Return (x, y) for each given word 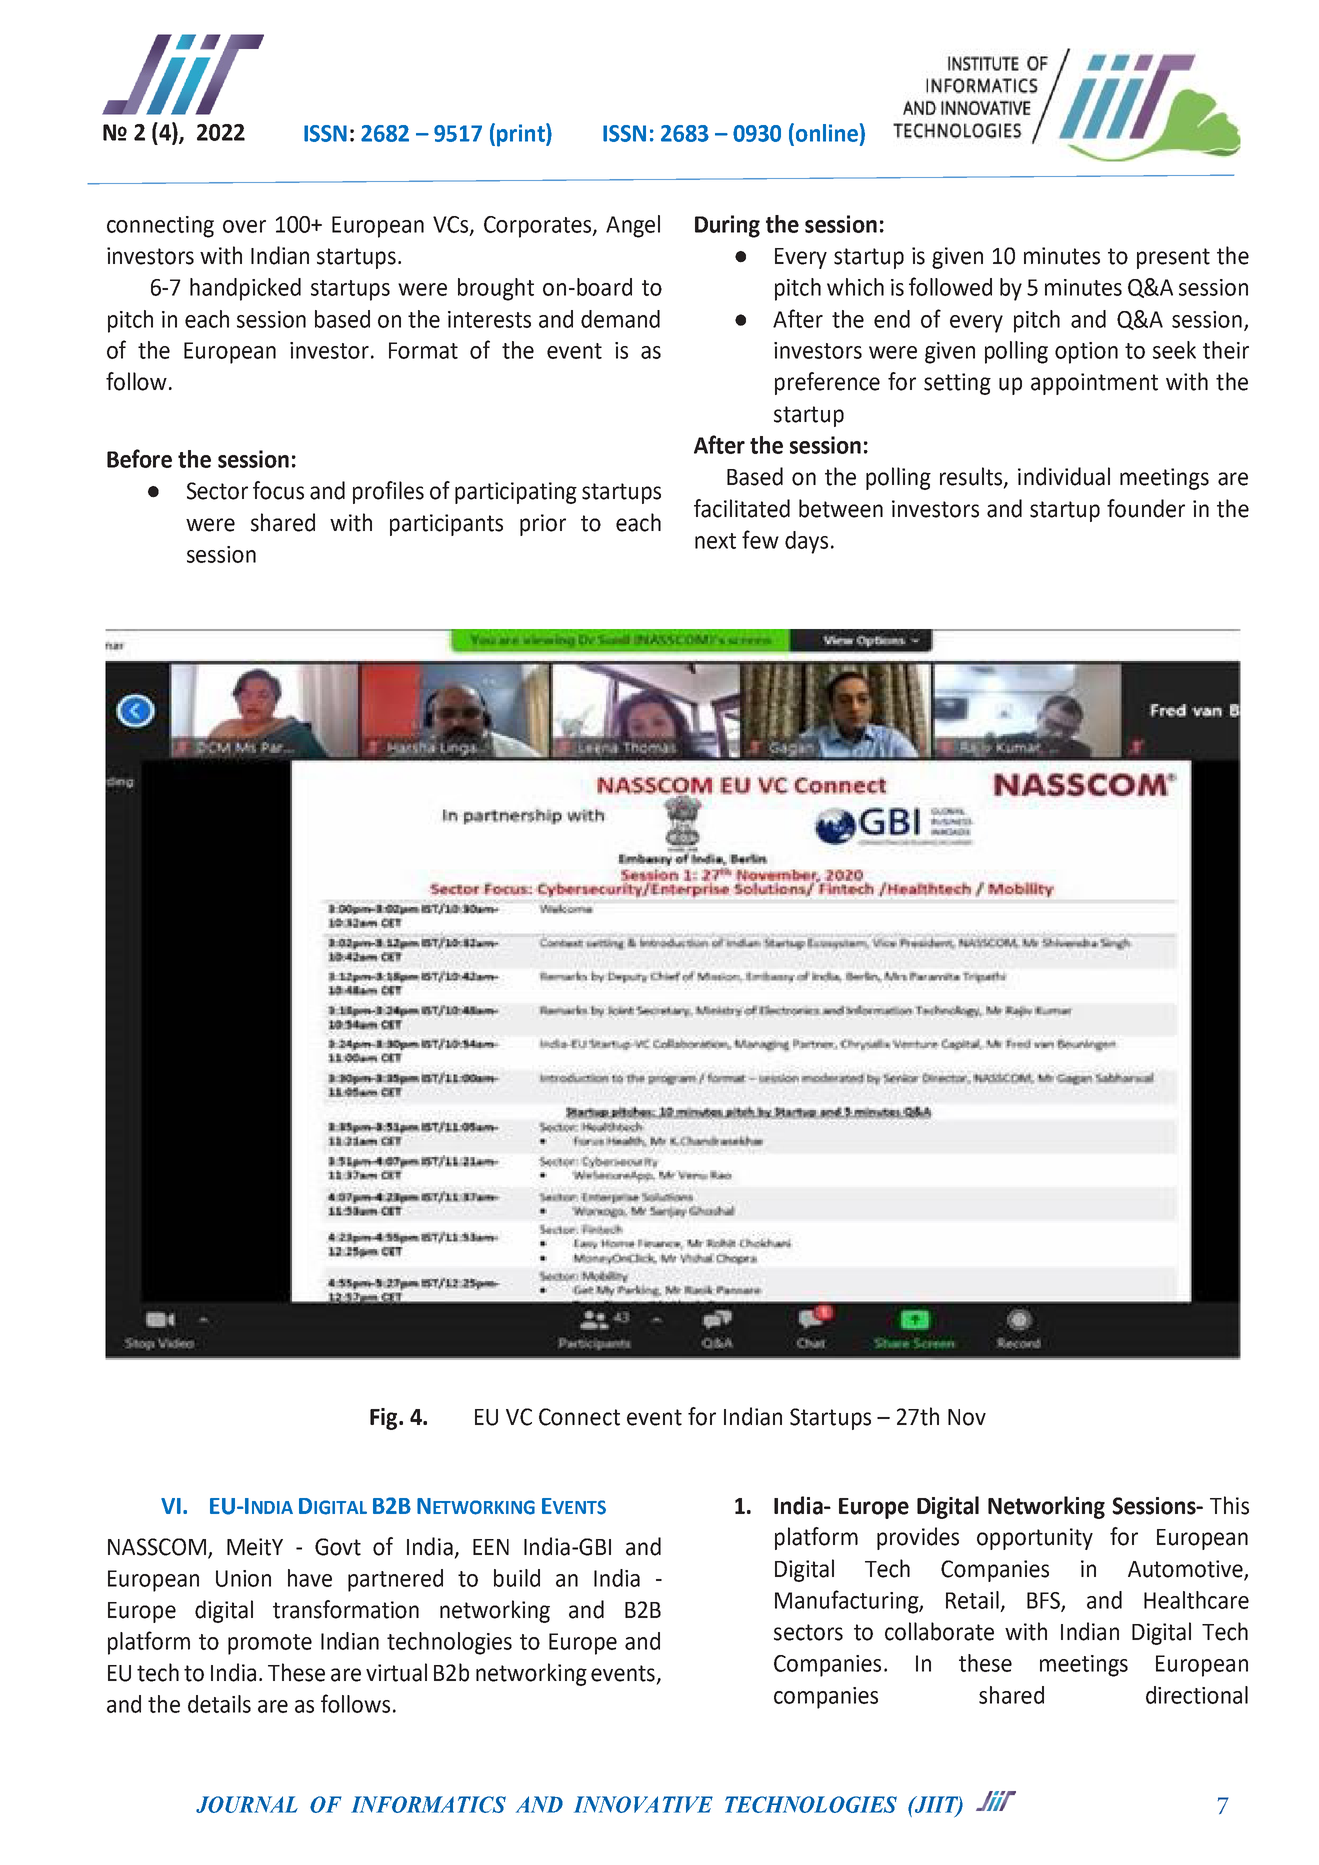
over (244, 226)
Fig (385, 1419)
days (806, 542)
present (1173, 258)
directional (1197, 1695)
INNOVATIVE (643, 1804)
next (715, 541)
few (760, 539)
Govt (338, 1547)
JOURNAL (247, 1804)
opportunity (1035, 1539)
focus (278, 490)
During (727, 226)
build (517, 1578)
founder (1146, 508)
